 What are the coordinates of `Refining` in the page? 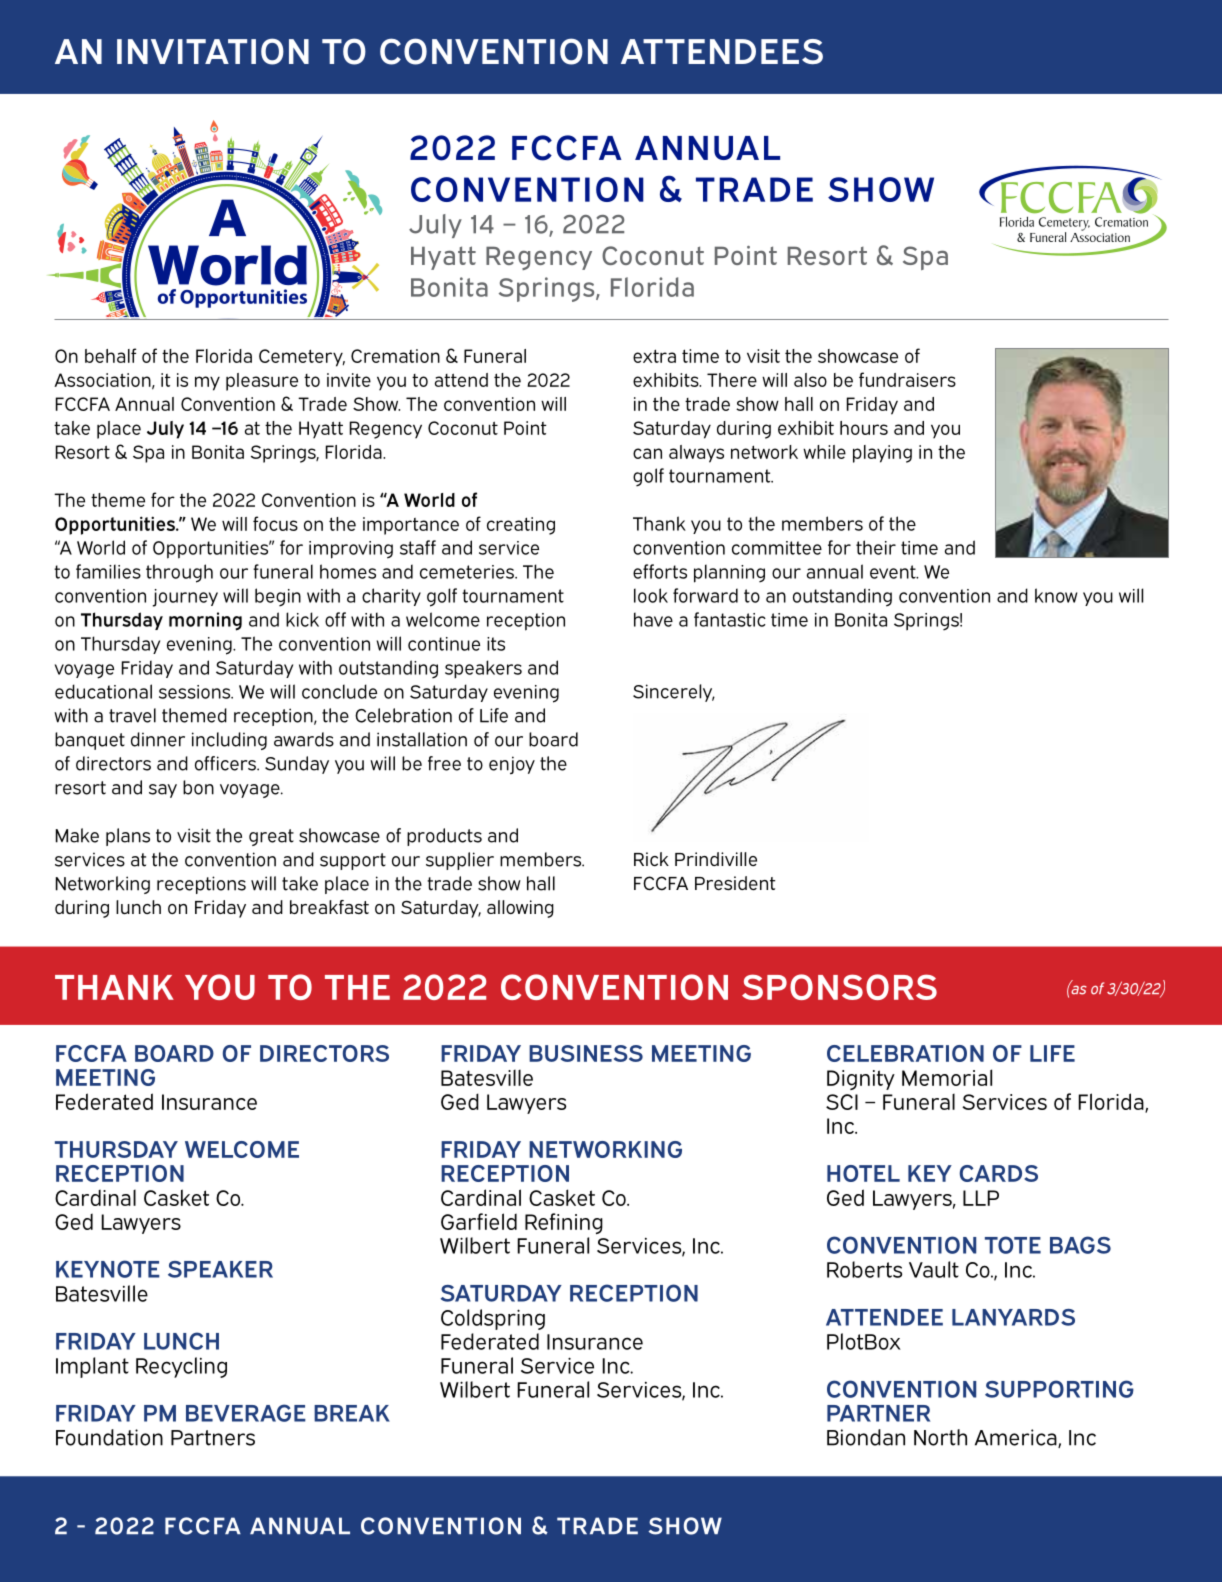 It's located at (564, 1223).
